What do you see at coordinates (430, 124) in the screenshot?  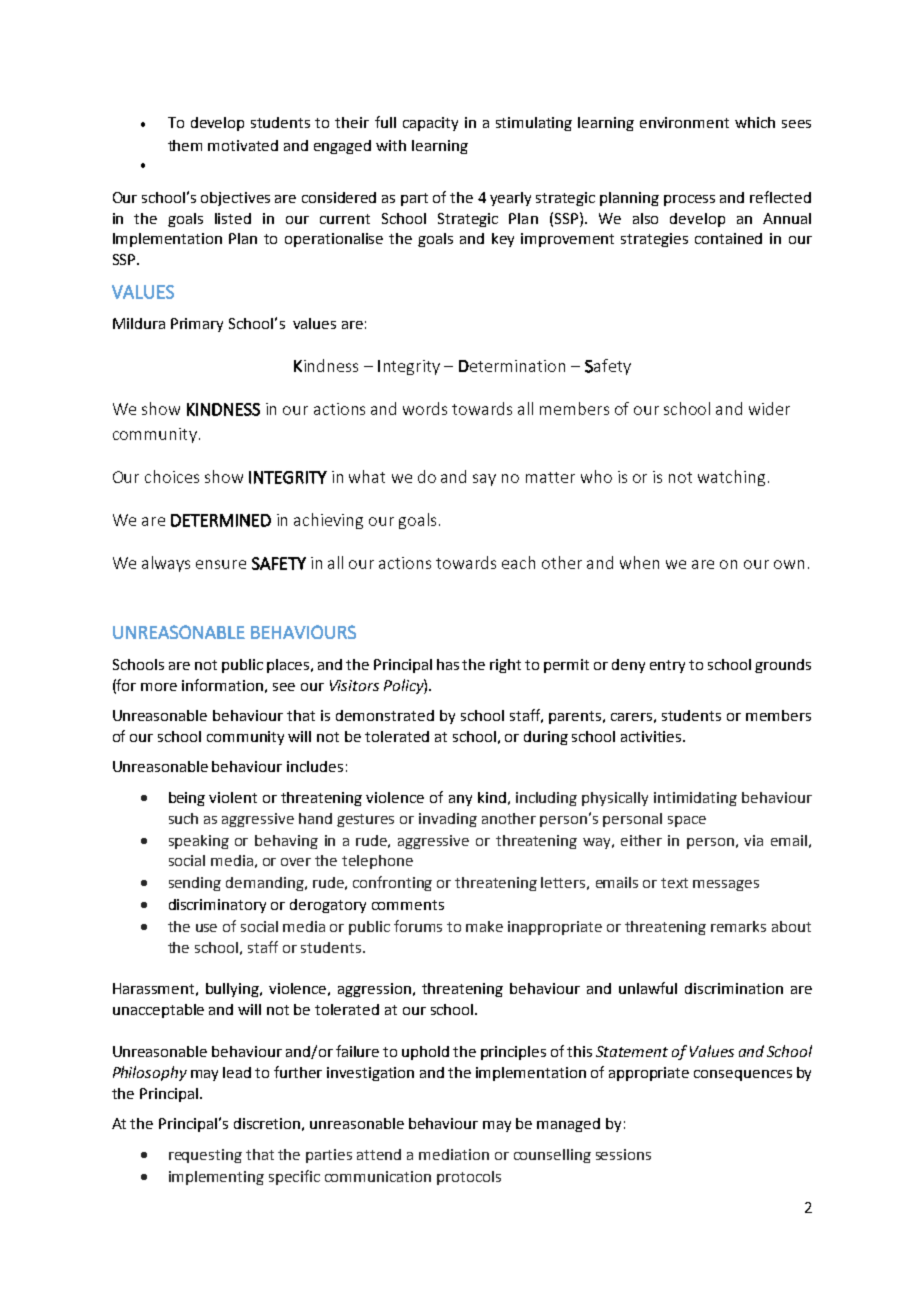 I see `capacity` at bounding box center [430, 124].
